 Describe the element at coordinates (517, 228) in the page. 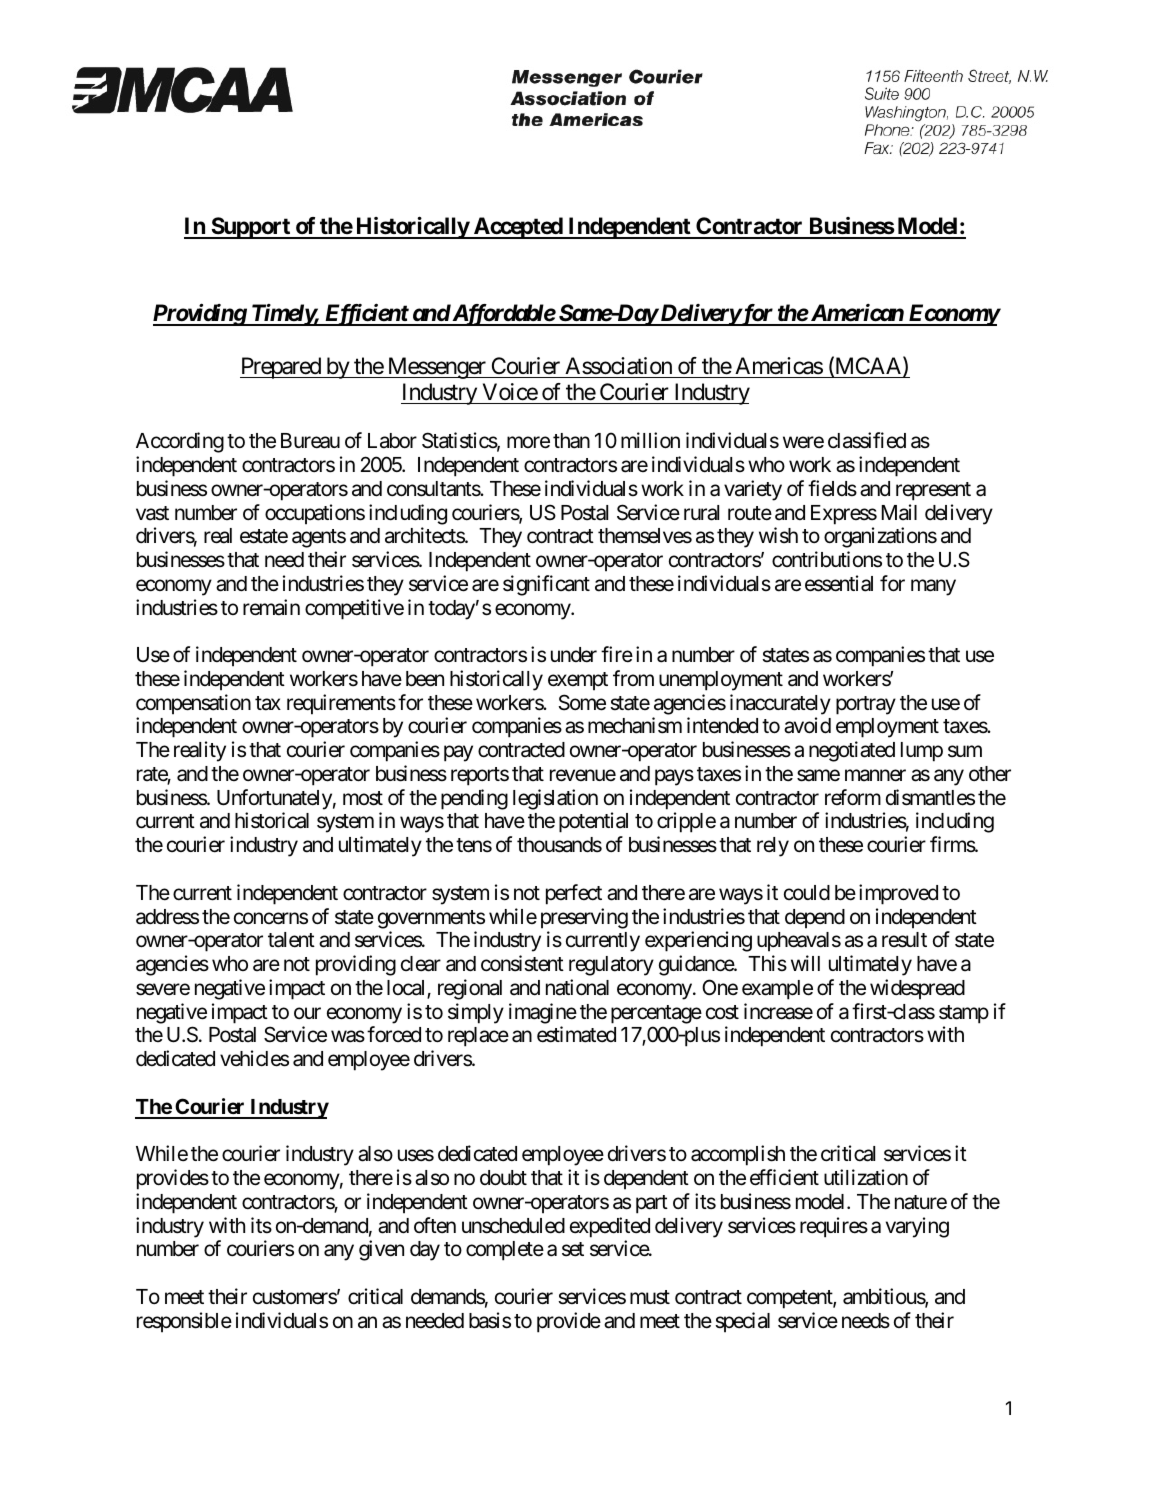

I see `Accepted` at that location.
